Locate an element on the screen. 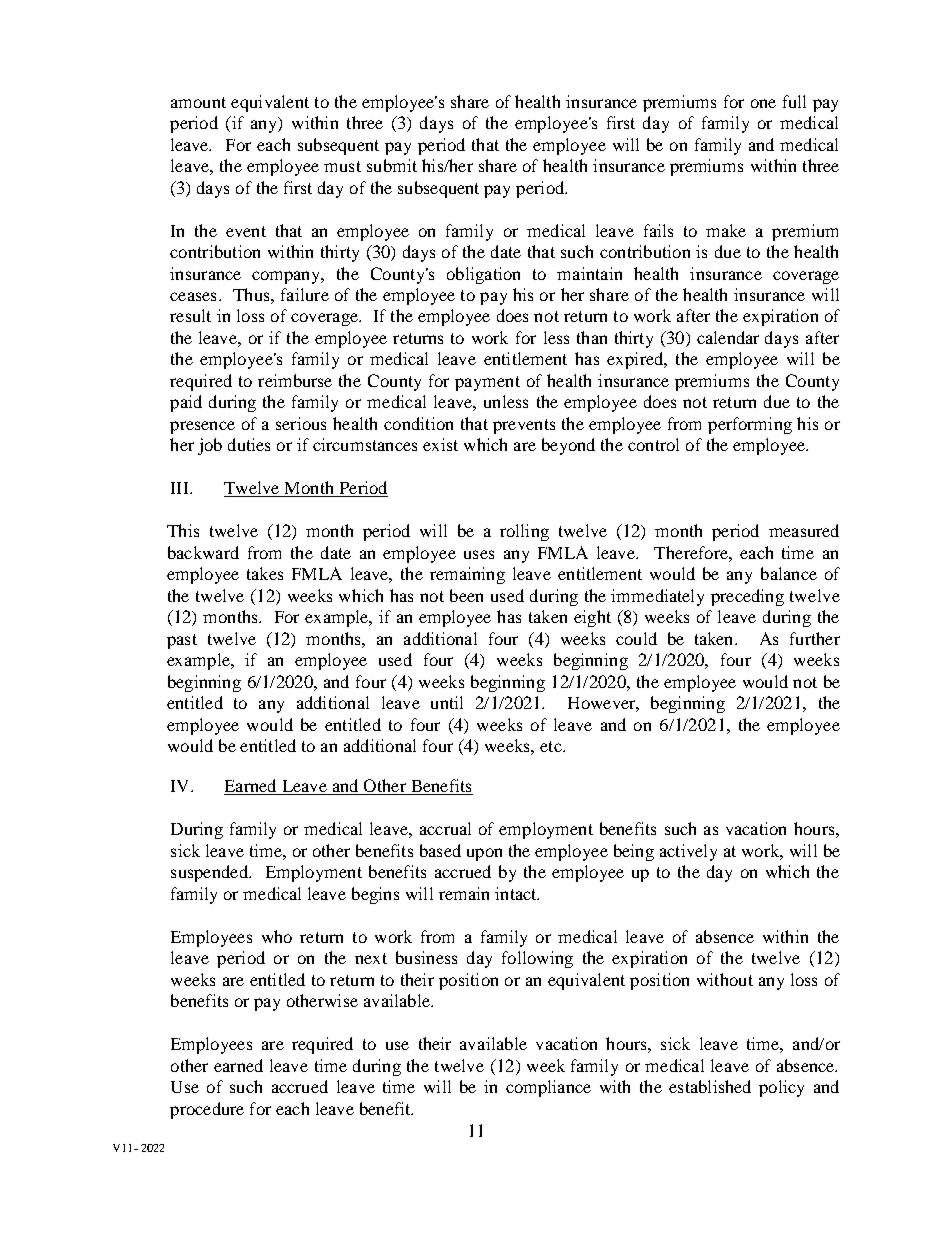 Image resolution: width=952 pixels, height=1233 pixels. amount is located at coordinates (198, 102).
